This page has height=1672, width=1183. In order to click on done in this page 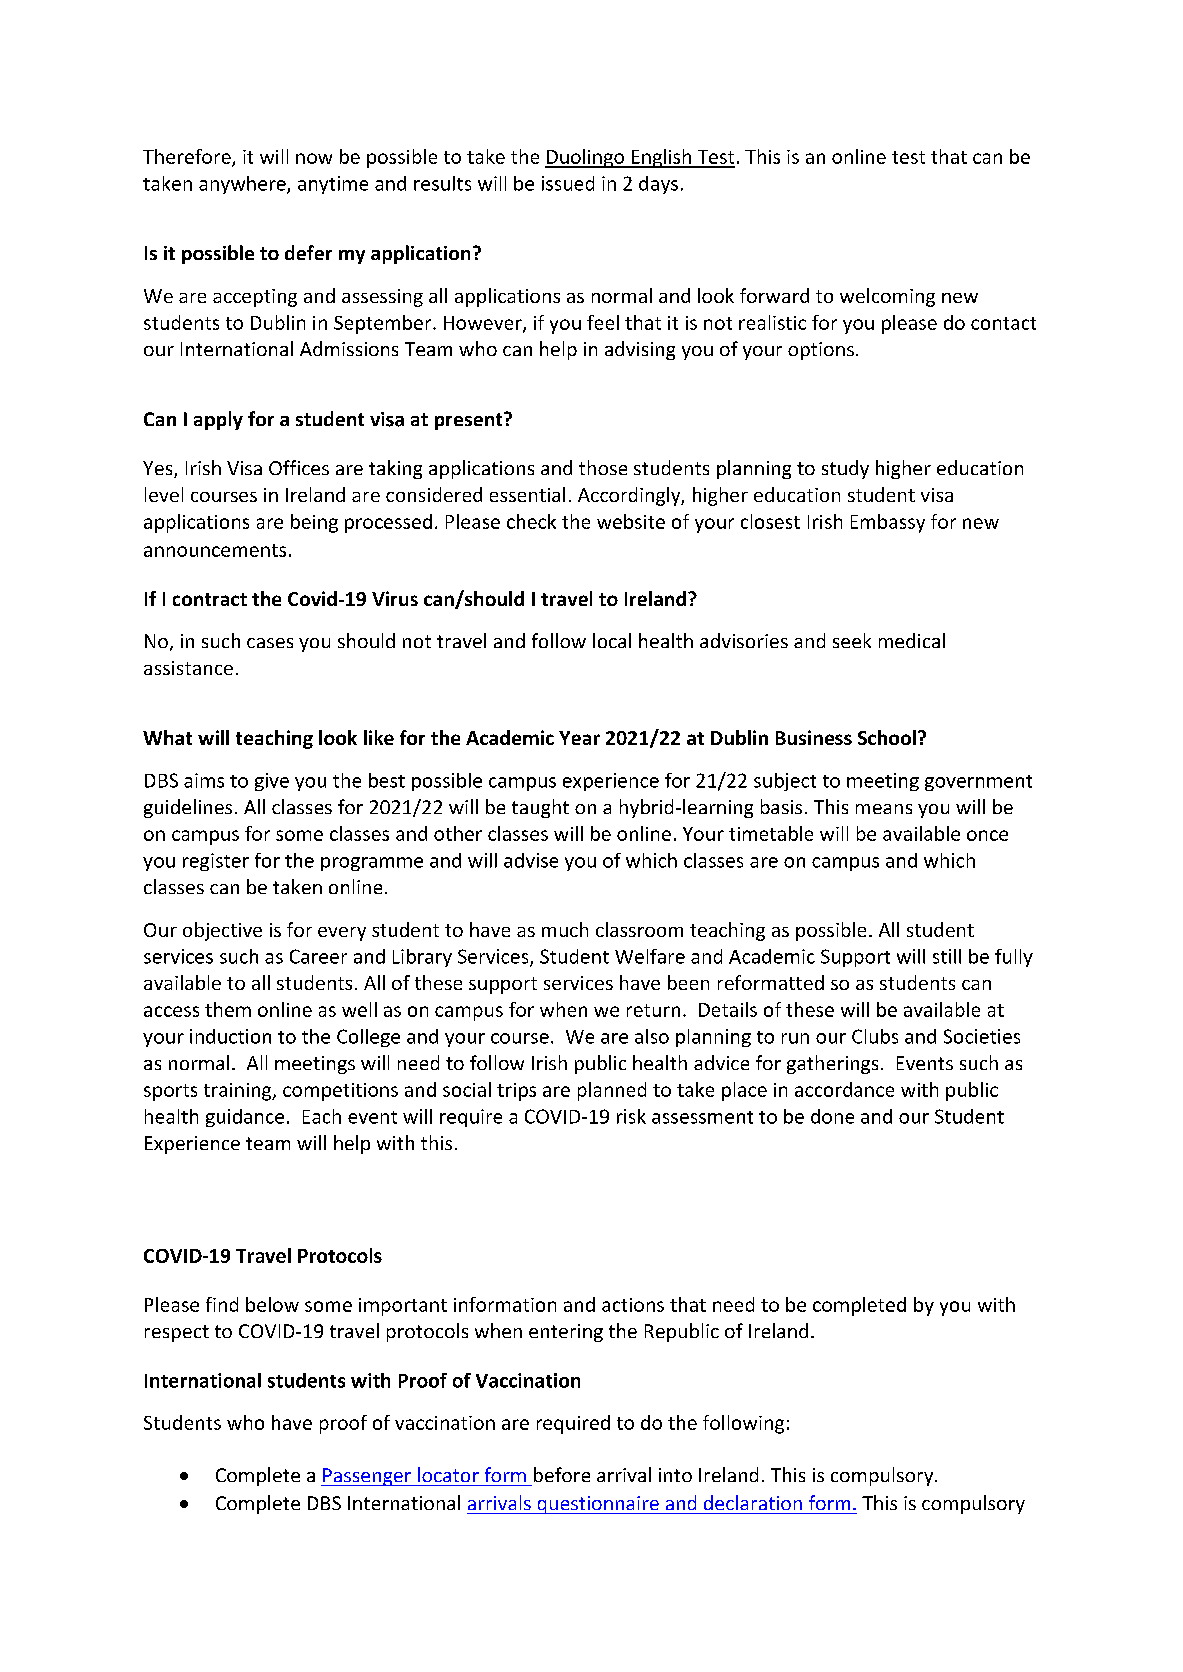, I will do `click(832, 1116)`.
